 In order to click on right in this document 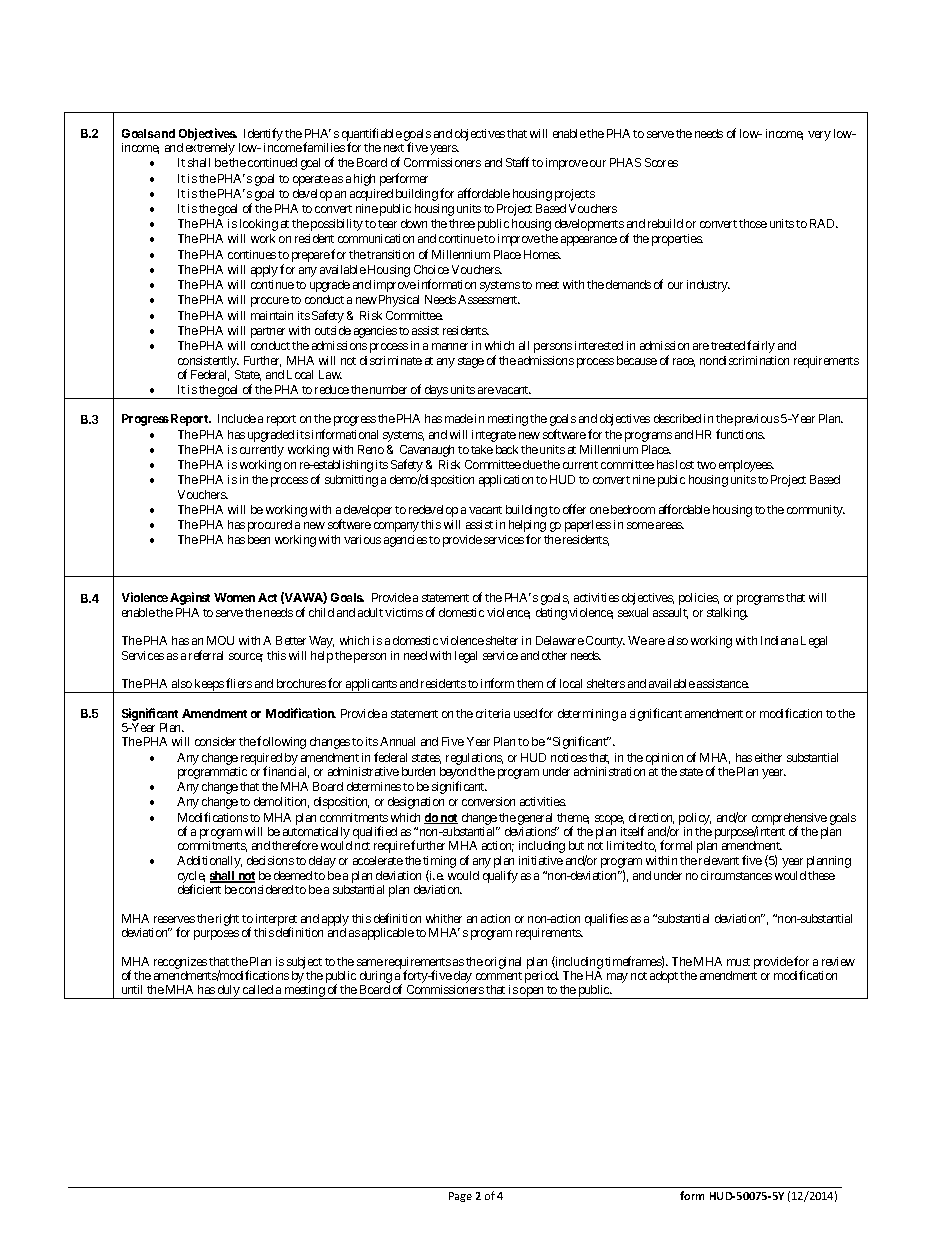, I will do `click(227, 920)`.
